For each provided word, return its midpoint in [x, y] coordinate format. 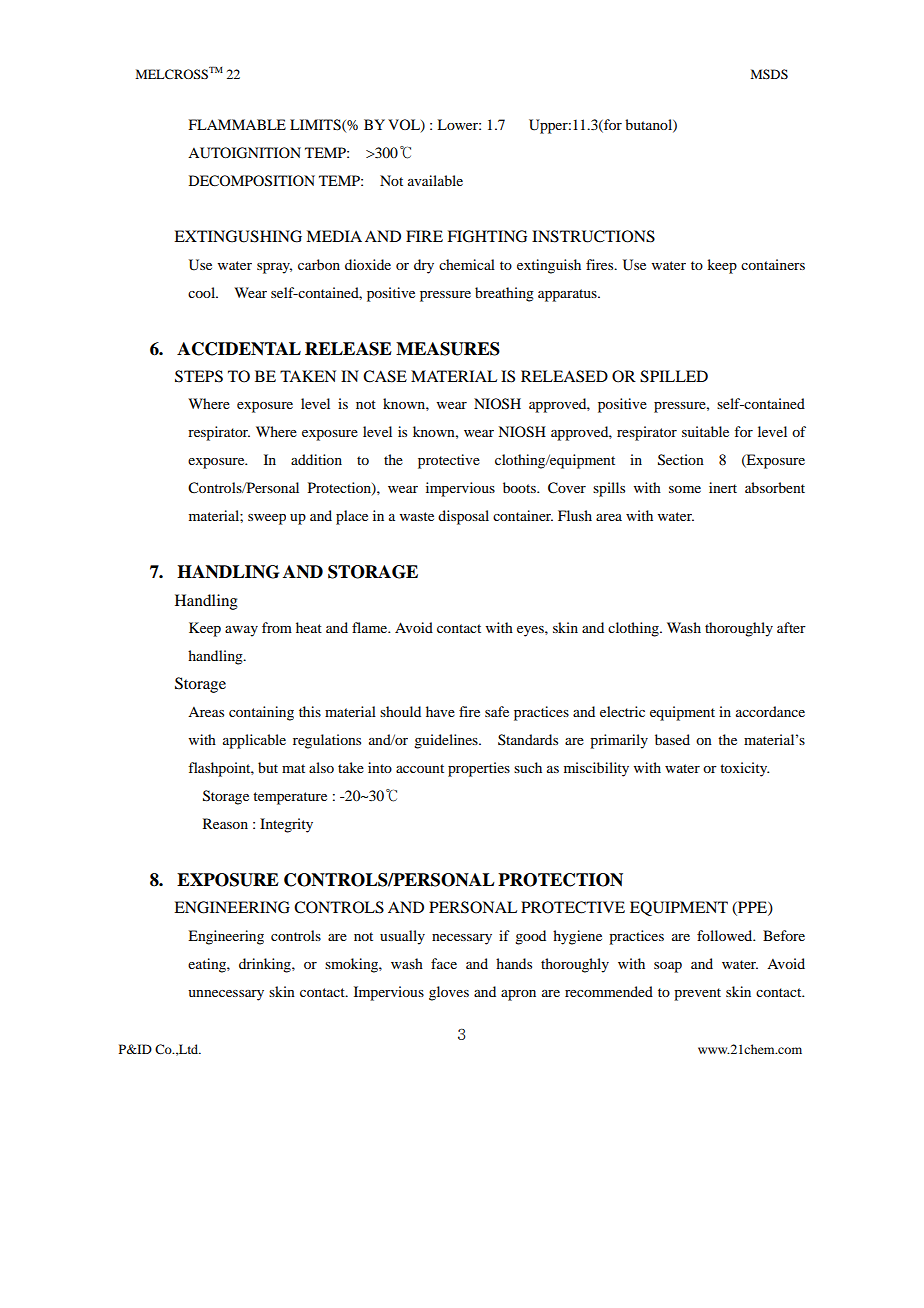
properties [479, 769]
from [277, 627]
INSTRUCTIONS [593, 236]
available [435, 180]
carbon [319, 264]
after [791, 627]
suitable [705, 431]
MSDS [769, 74]
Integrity [286, 825]
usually [402, 937]
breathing [504, 294]
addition [316, 459]
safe [497, 711]
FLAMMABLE [237, 124]
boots [520, 487]
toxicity [744, 769]
